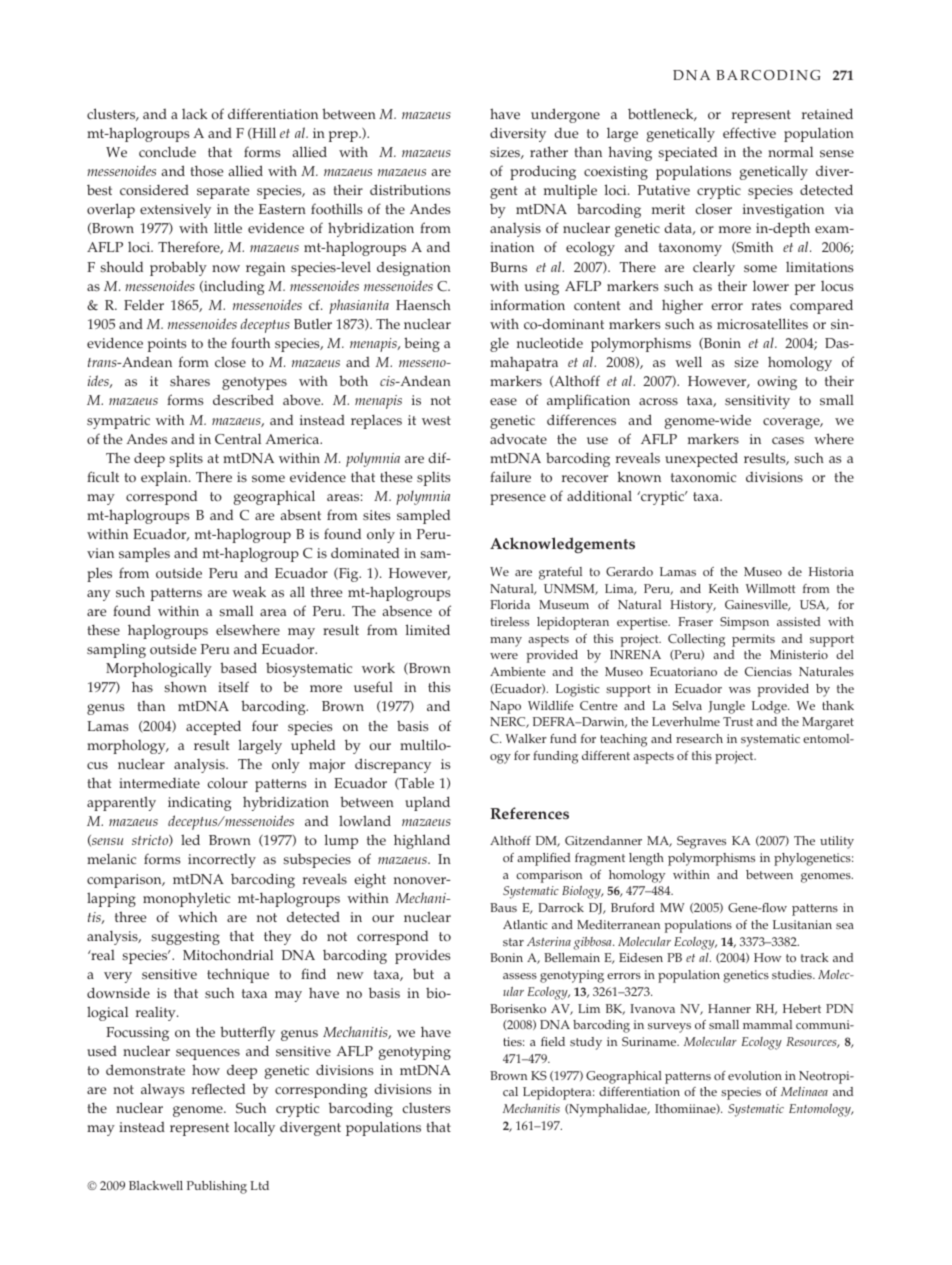 Image resolution: width=952 pixels, height=1265 pixels. I want to click on upland, so click(427, 803).
